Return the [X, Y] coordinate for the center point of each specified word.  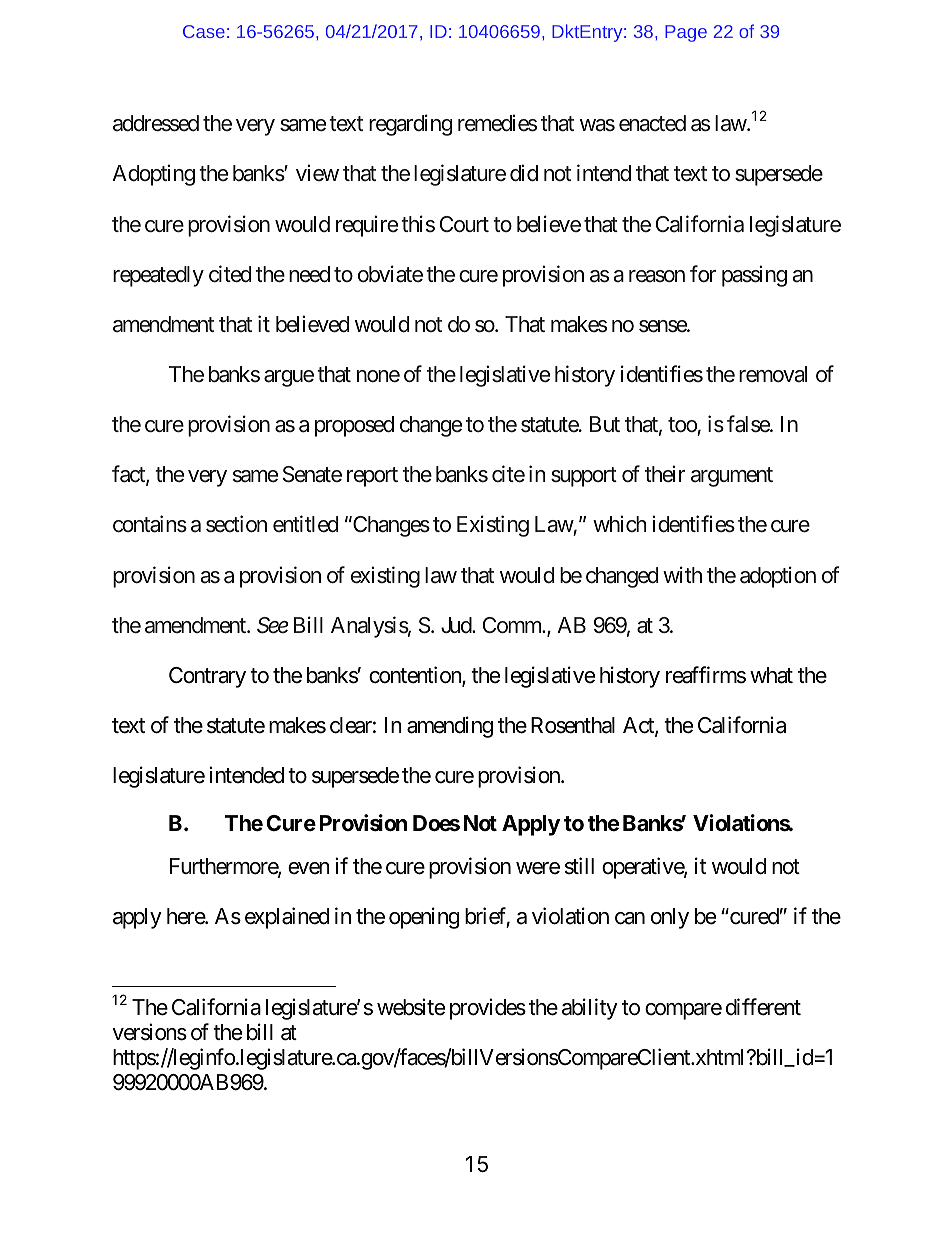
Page [686, 33]
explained [287, 918]
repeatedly [158, 276]
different [763, 1007]
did [524, 173]
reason [657, 276]
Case [204, 31]
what [771, 675]
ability [590, 1009]
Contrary [207, 677]
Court [464, 224]
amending [450, 727]
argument [732, 477]
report [372, 477]
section [236, 524]
